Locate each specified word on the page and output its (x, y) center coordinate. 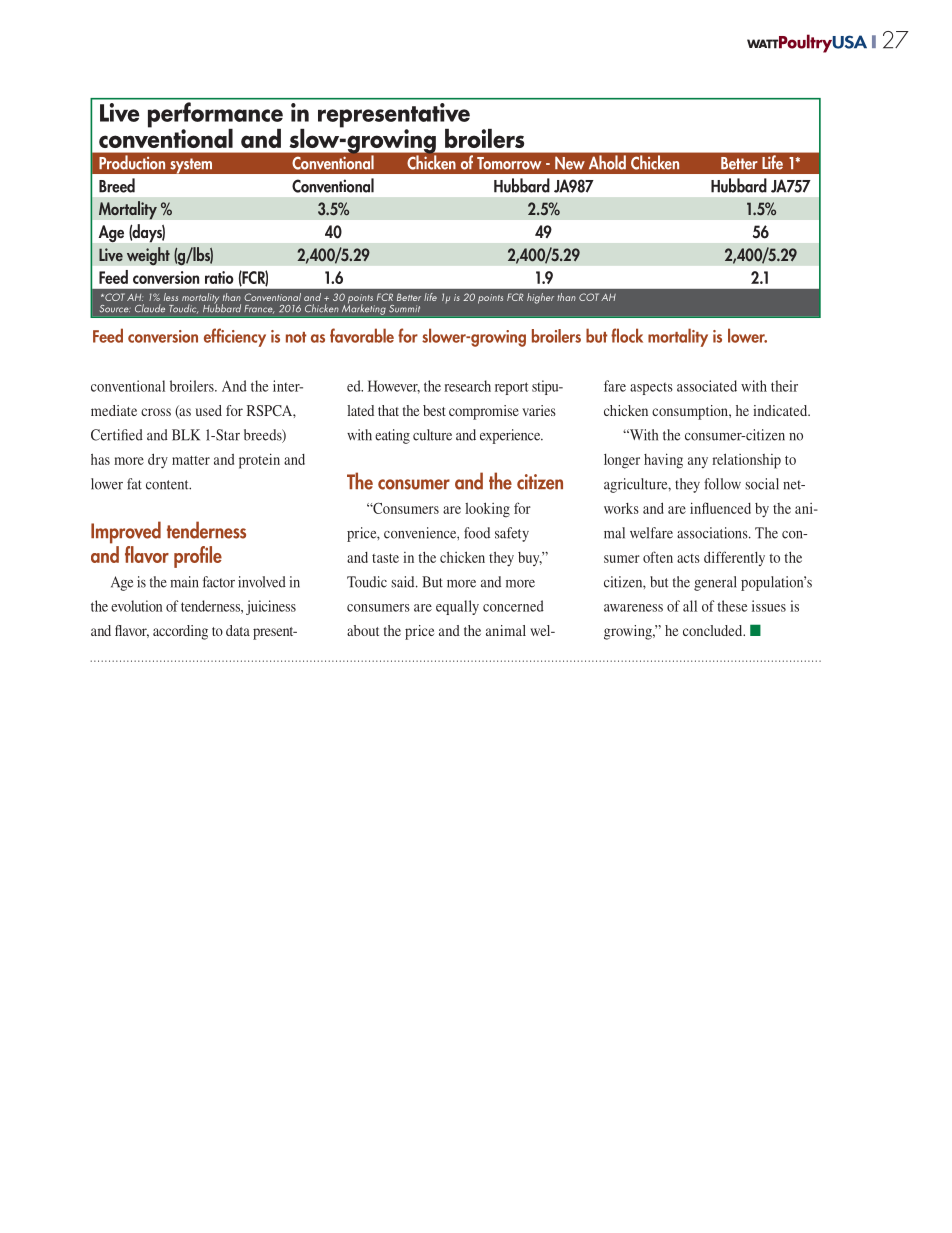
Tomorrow (509, 163)
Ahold (607, 162)
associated (707, 386)
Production (132, 162)
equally (457, 607)
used (209, 410)
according (180, 632)
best (434, 410)
